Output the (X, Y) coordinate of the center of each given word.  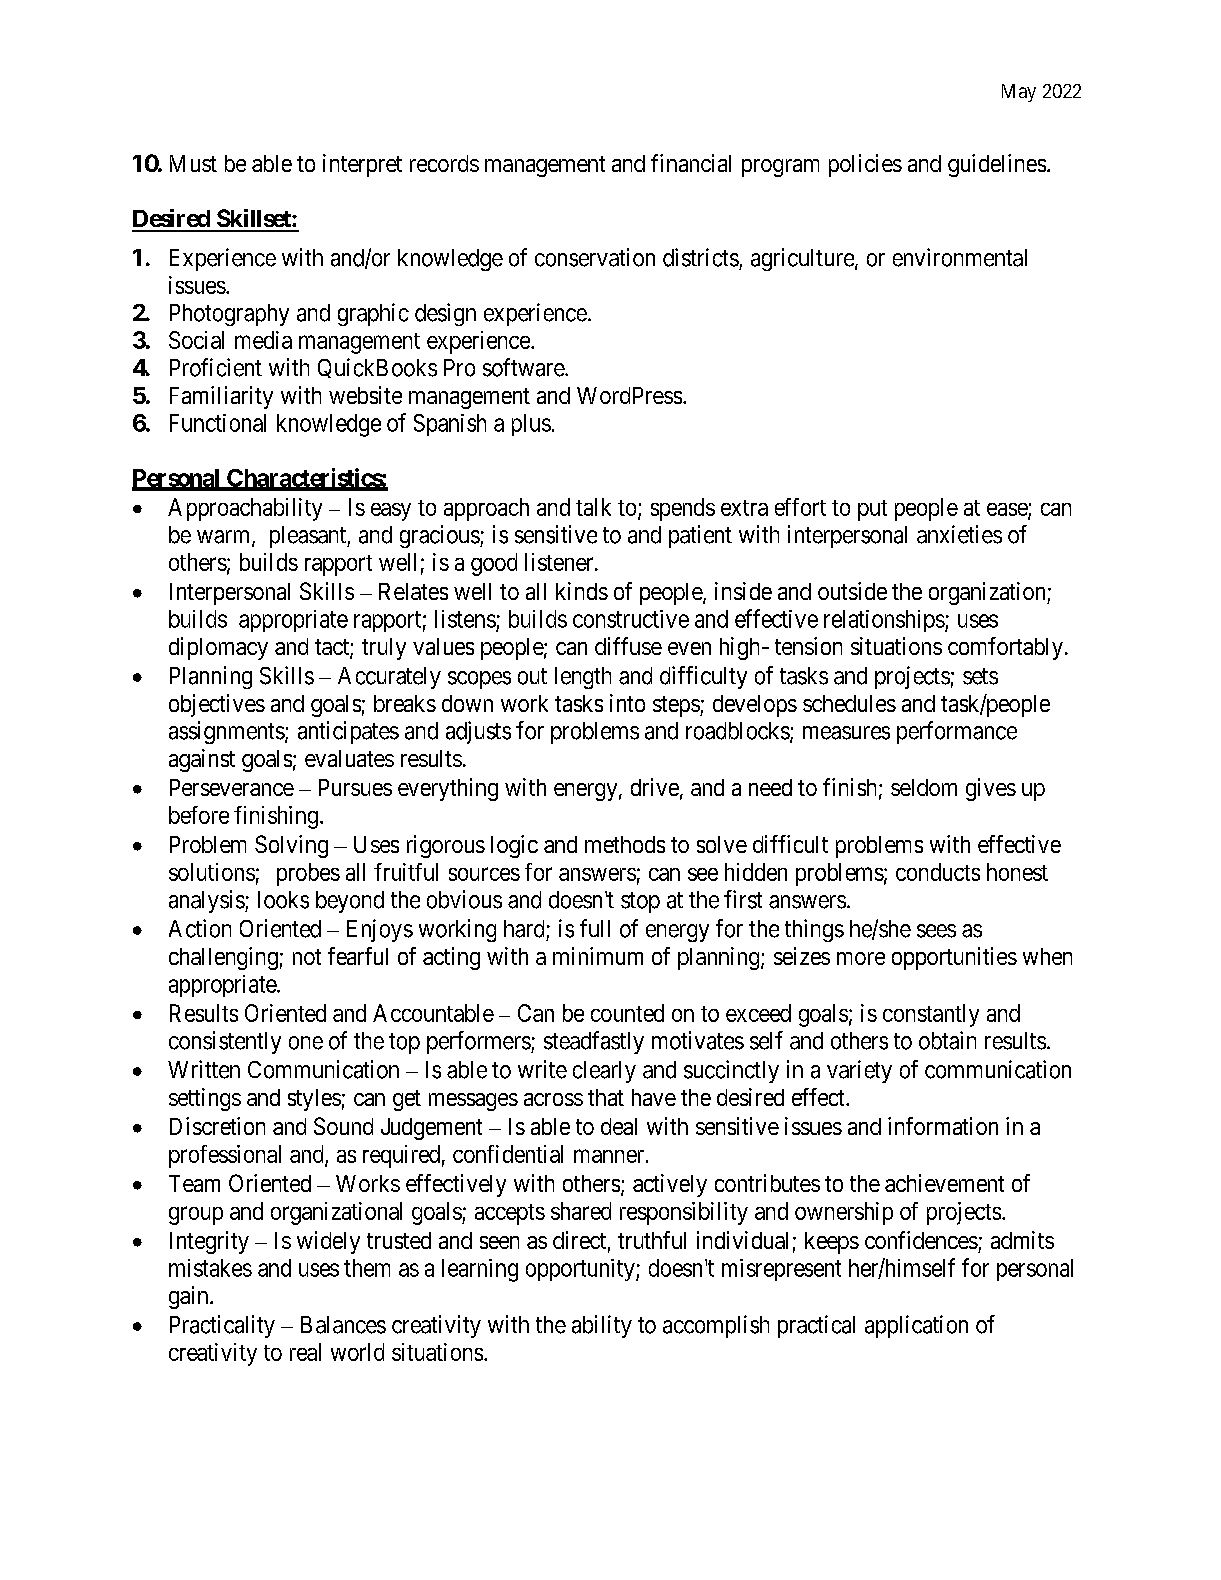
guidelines (997, 165)
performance (957, 732)
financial (691, 163)
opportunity (581, 1270)
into (627, 703)
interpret (362, 165)
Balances (343, 1325)
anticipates (348, 732)
